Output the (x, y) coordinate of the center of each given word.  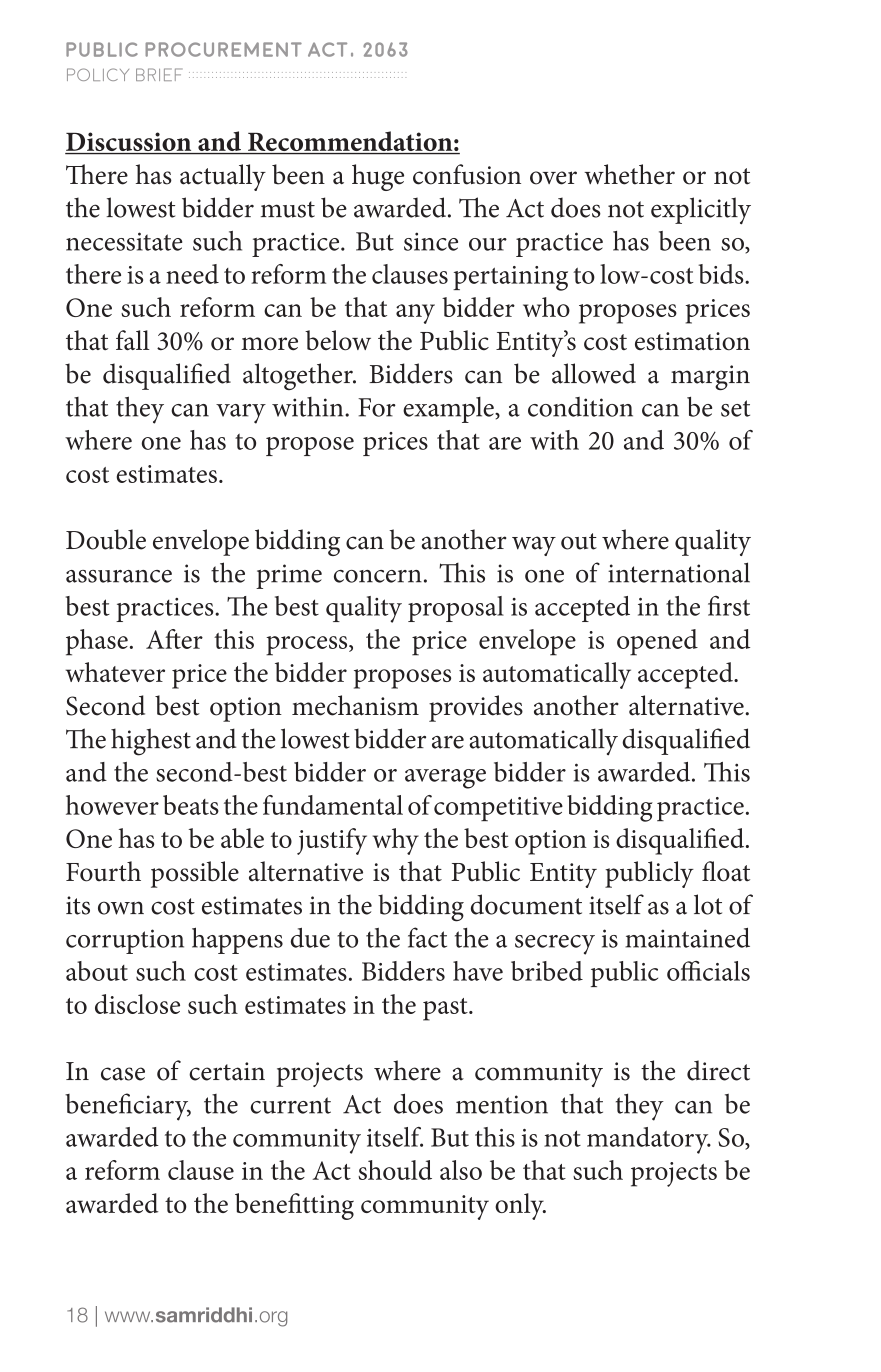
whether (629, 174)
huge (378, 177)
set (735, 408)
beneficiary (128, 1107)
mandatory (649, 1140)
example (449, 410)
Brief (159, 74)
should (395, 1170)
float (726, 871)
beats (191, 805)
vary (241, 414)
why (396, 841)
